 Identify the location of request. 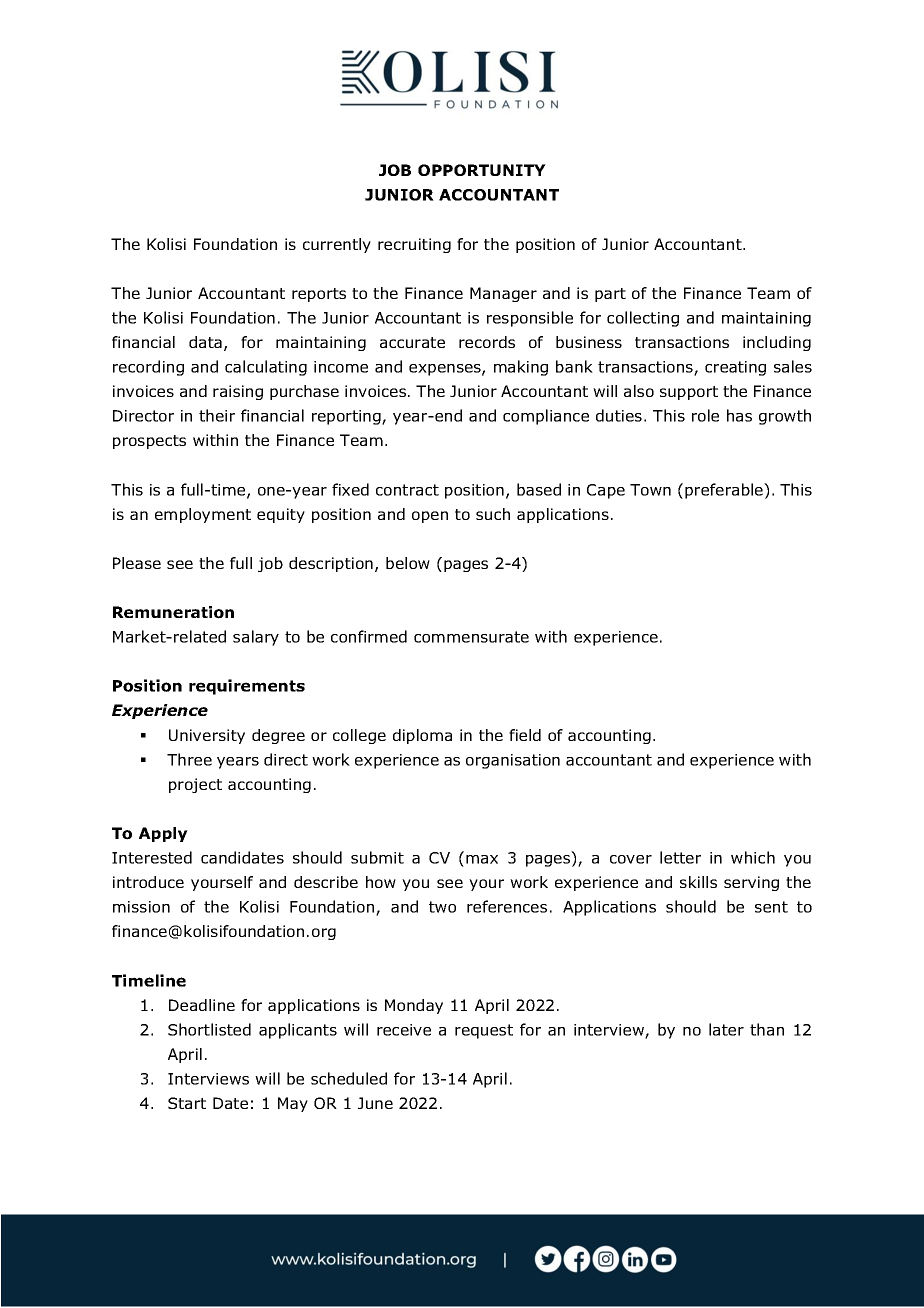
(484, 1031).
